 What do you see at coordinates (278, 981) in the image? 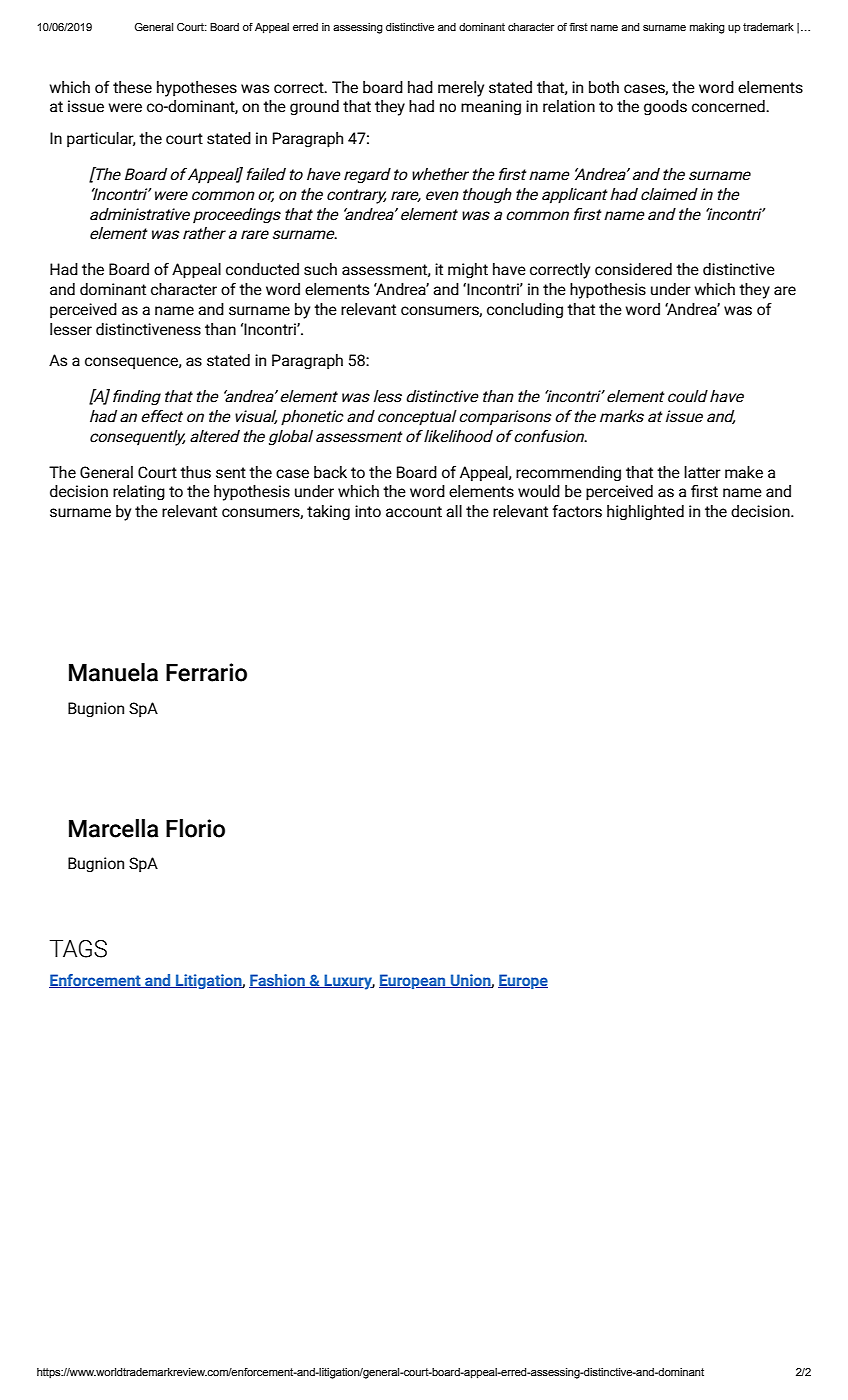
I see `Fashion` at bounding box center [278, 981].
